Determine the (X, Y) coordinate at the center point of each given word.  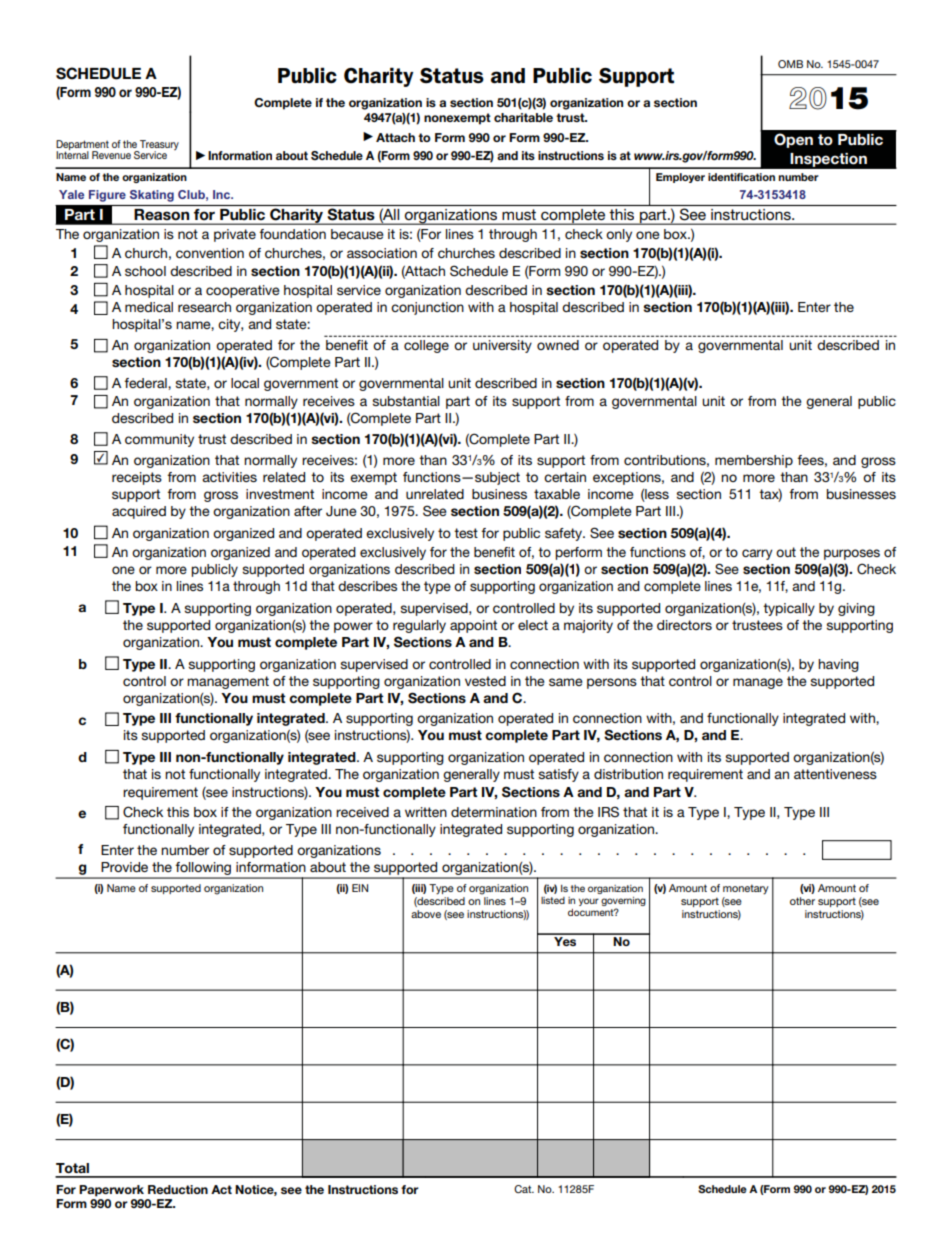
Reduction (178, 1189)
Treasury (158, 146)
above (426, 914)
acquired (139, 512)
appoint (473, 626)
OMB (790, 64)
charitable (523, 117)
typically (789, 609)
